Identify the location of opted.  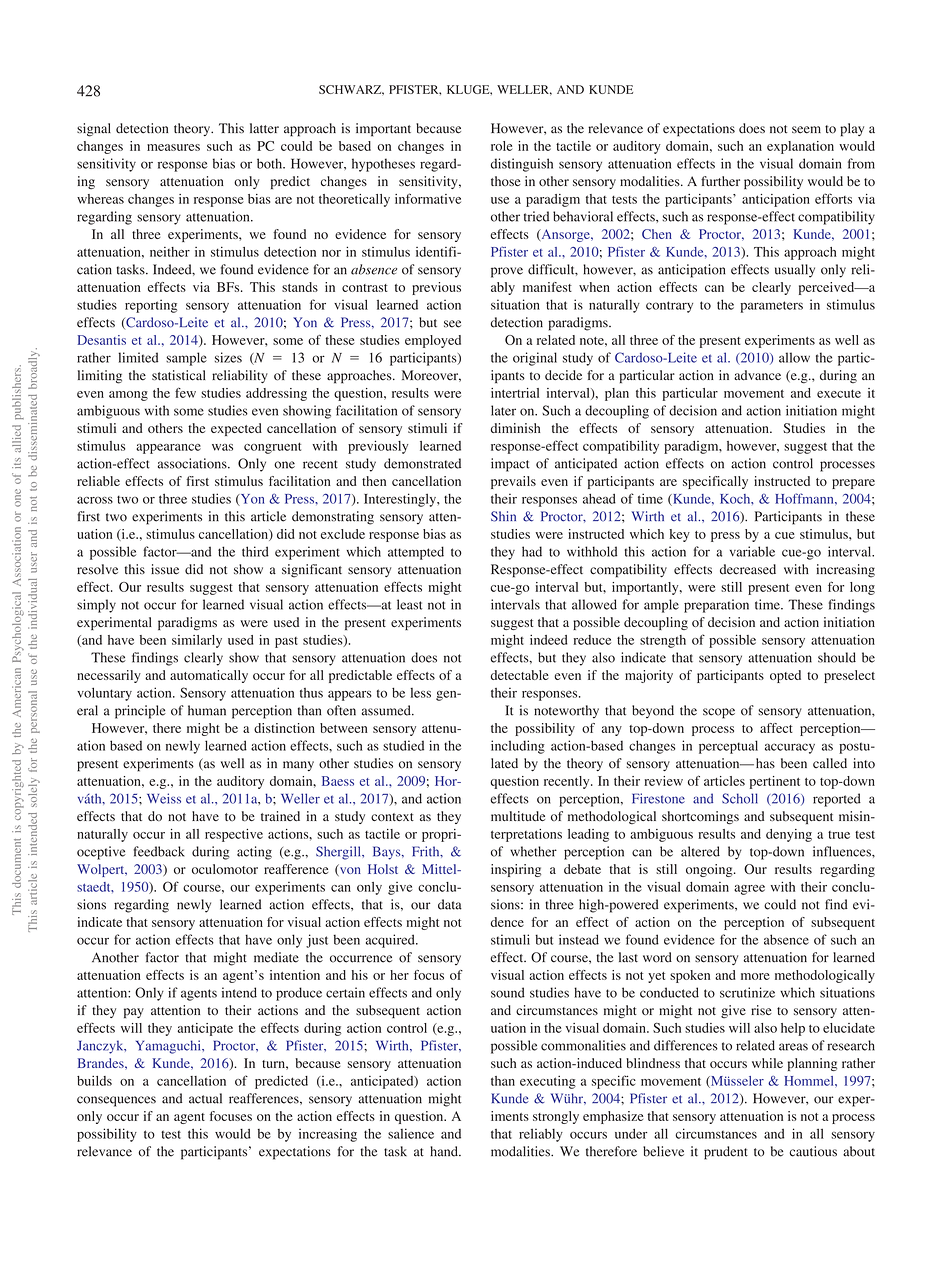
(785, 676).
